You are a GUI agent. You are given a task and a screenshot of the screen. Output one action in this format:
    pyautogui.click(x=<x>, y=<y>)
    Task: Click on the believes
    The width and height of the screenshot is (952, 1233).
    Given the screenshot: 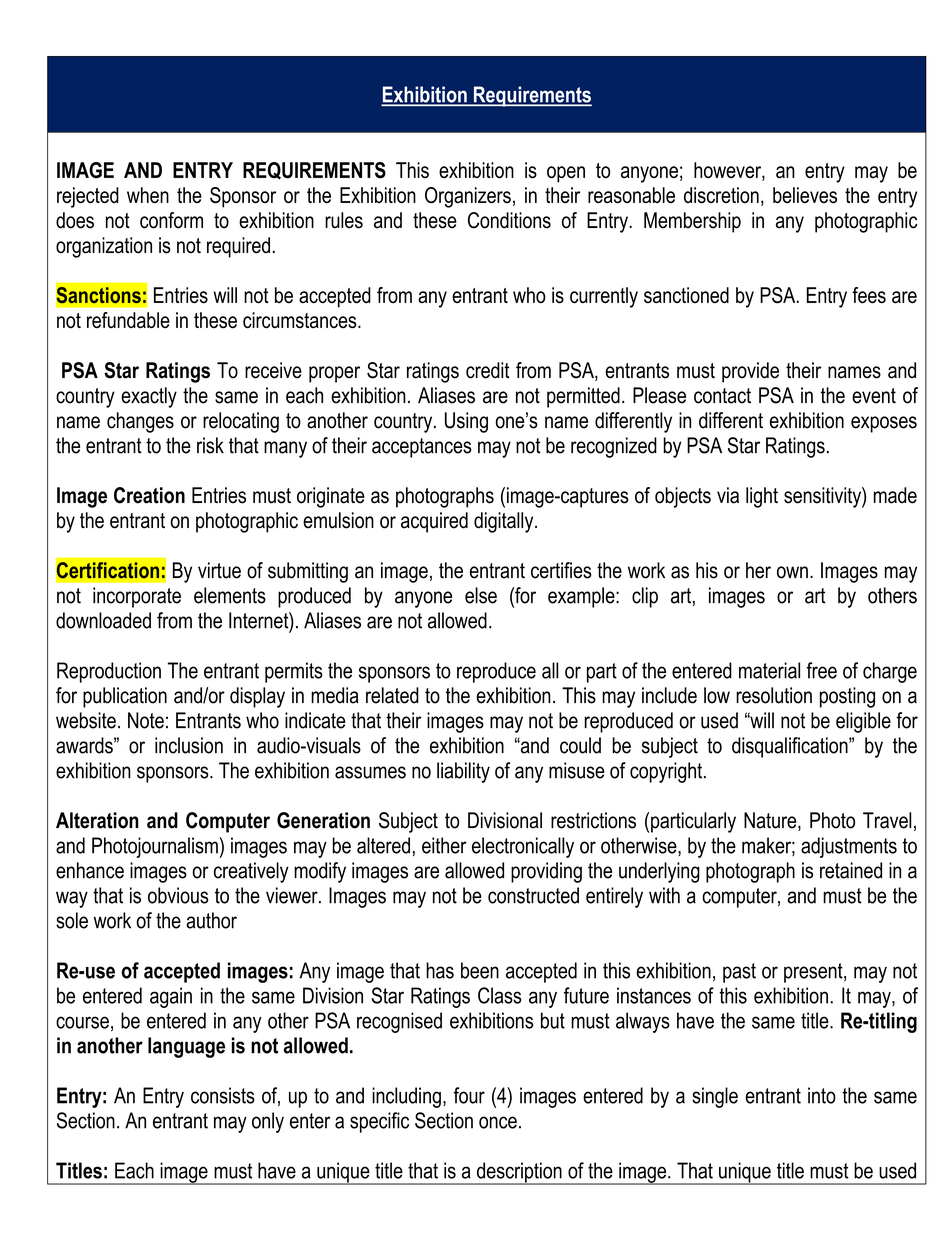 What is the action you would take?
    pyautogui.click(x=805, y=195)
